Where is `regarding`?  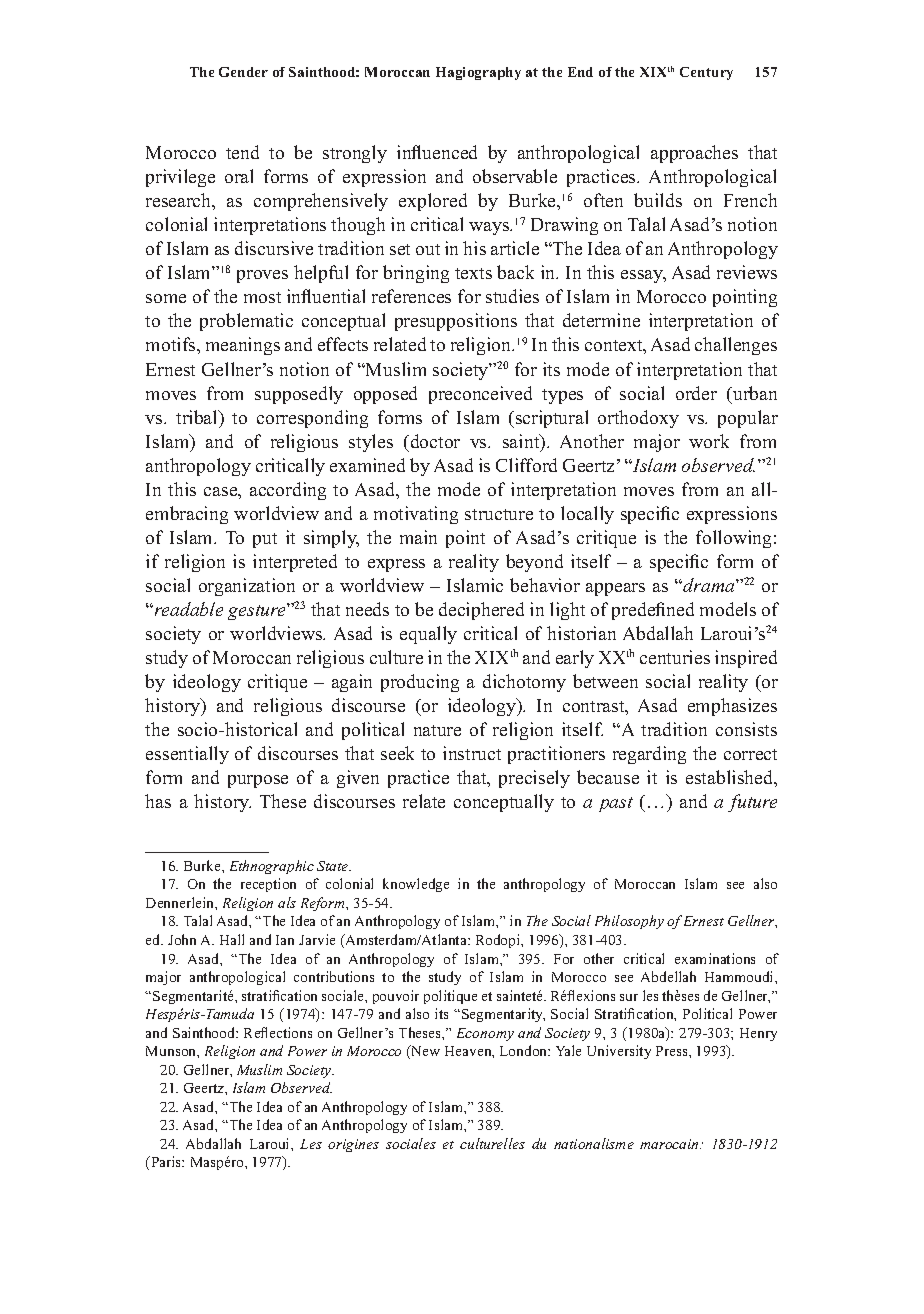 regarding is located at coordinates (649, 755).
